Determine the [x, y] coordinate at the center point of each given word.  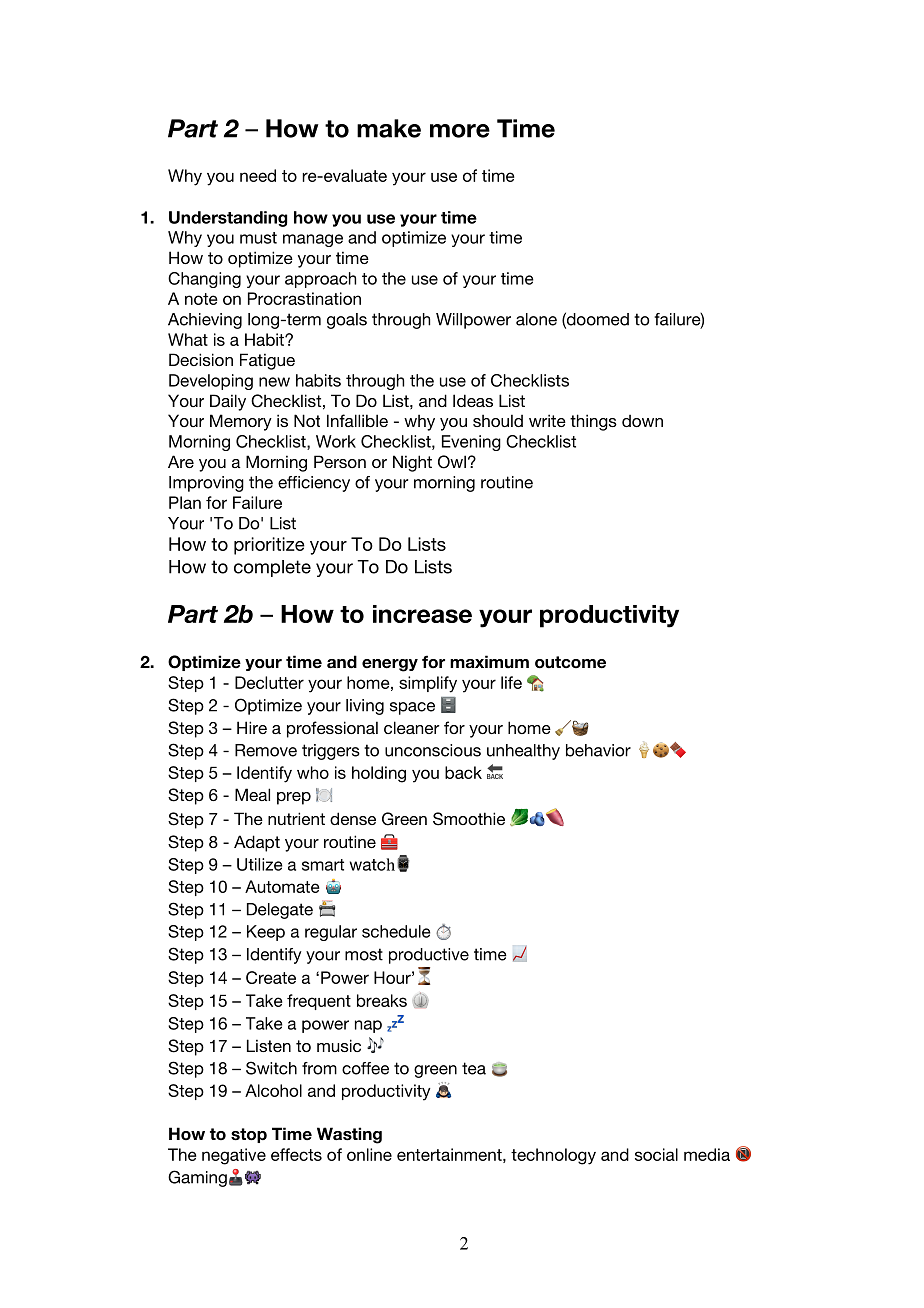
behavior [598, 750]
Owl [452, 462]
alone [536, 319]
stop [249, 1135]
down [642, 421]
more [460, 131]
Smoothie [469, 819]
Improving [206, 484]
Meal [252, 794]
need [258, 175]
